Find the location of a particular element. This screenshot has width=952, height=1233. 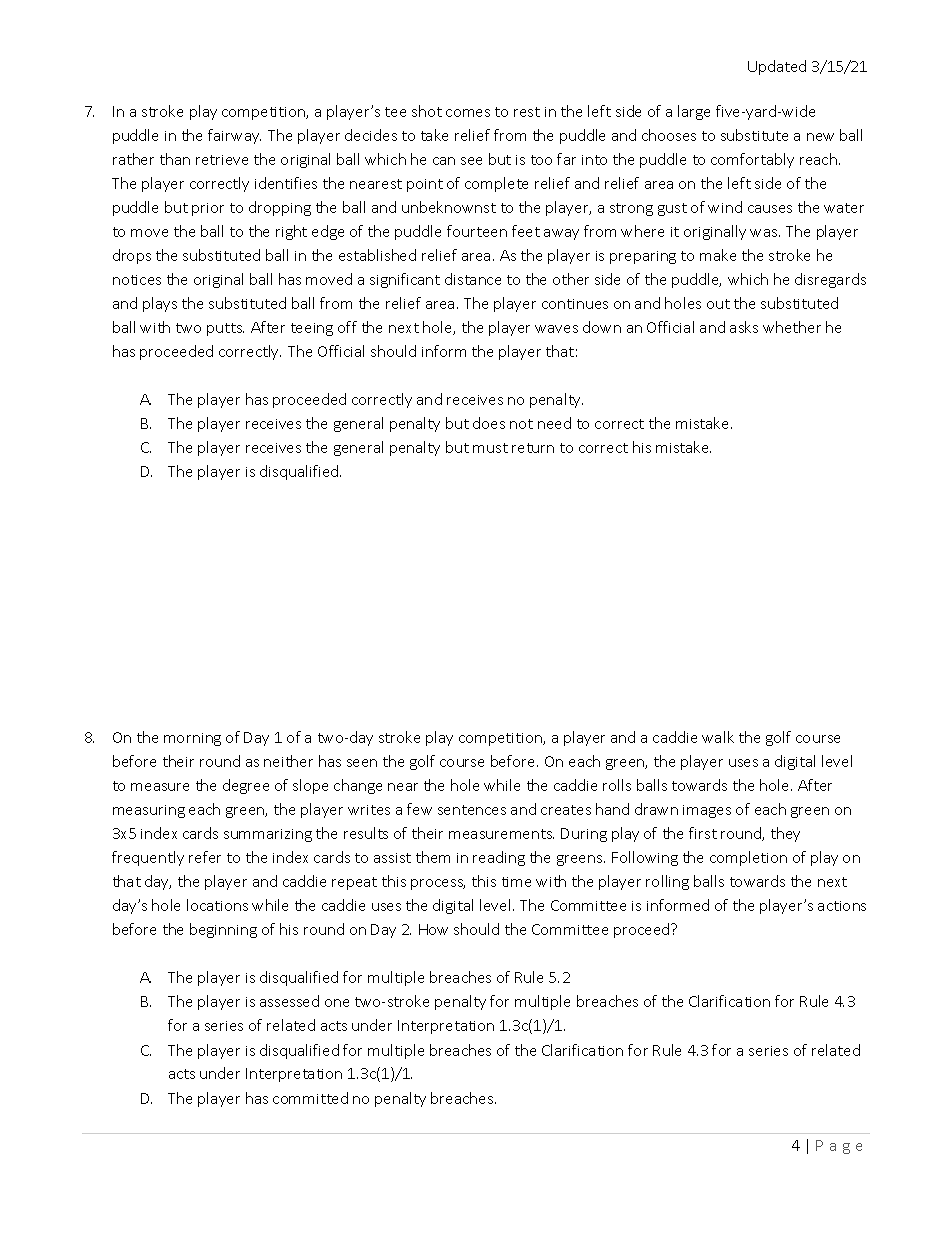

one is located at coordinates (337, 1003).
